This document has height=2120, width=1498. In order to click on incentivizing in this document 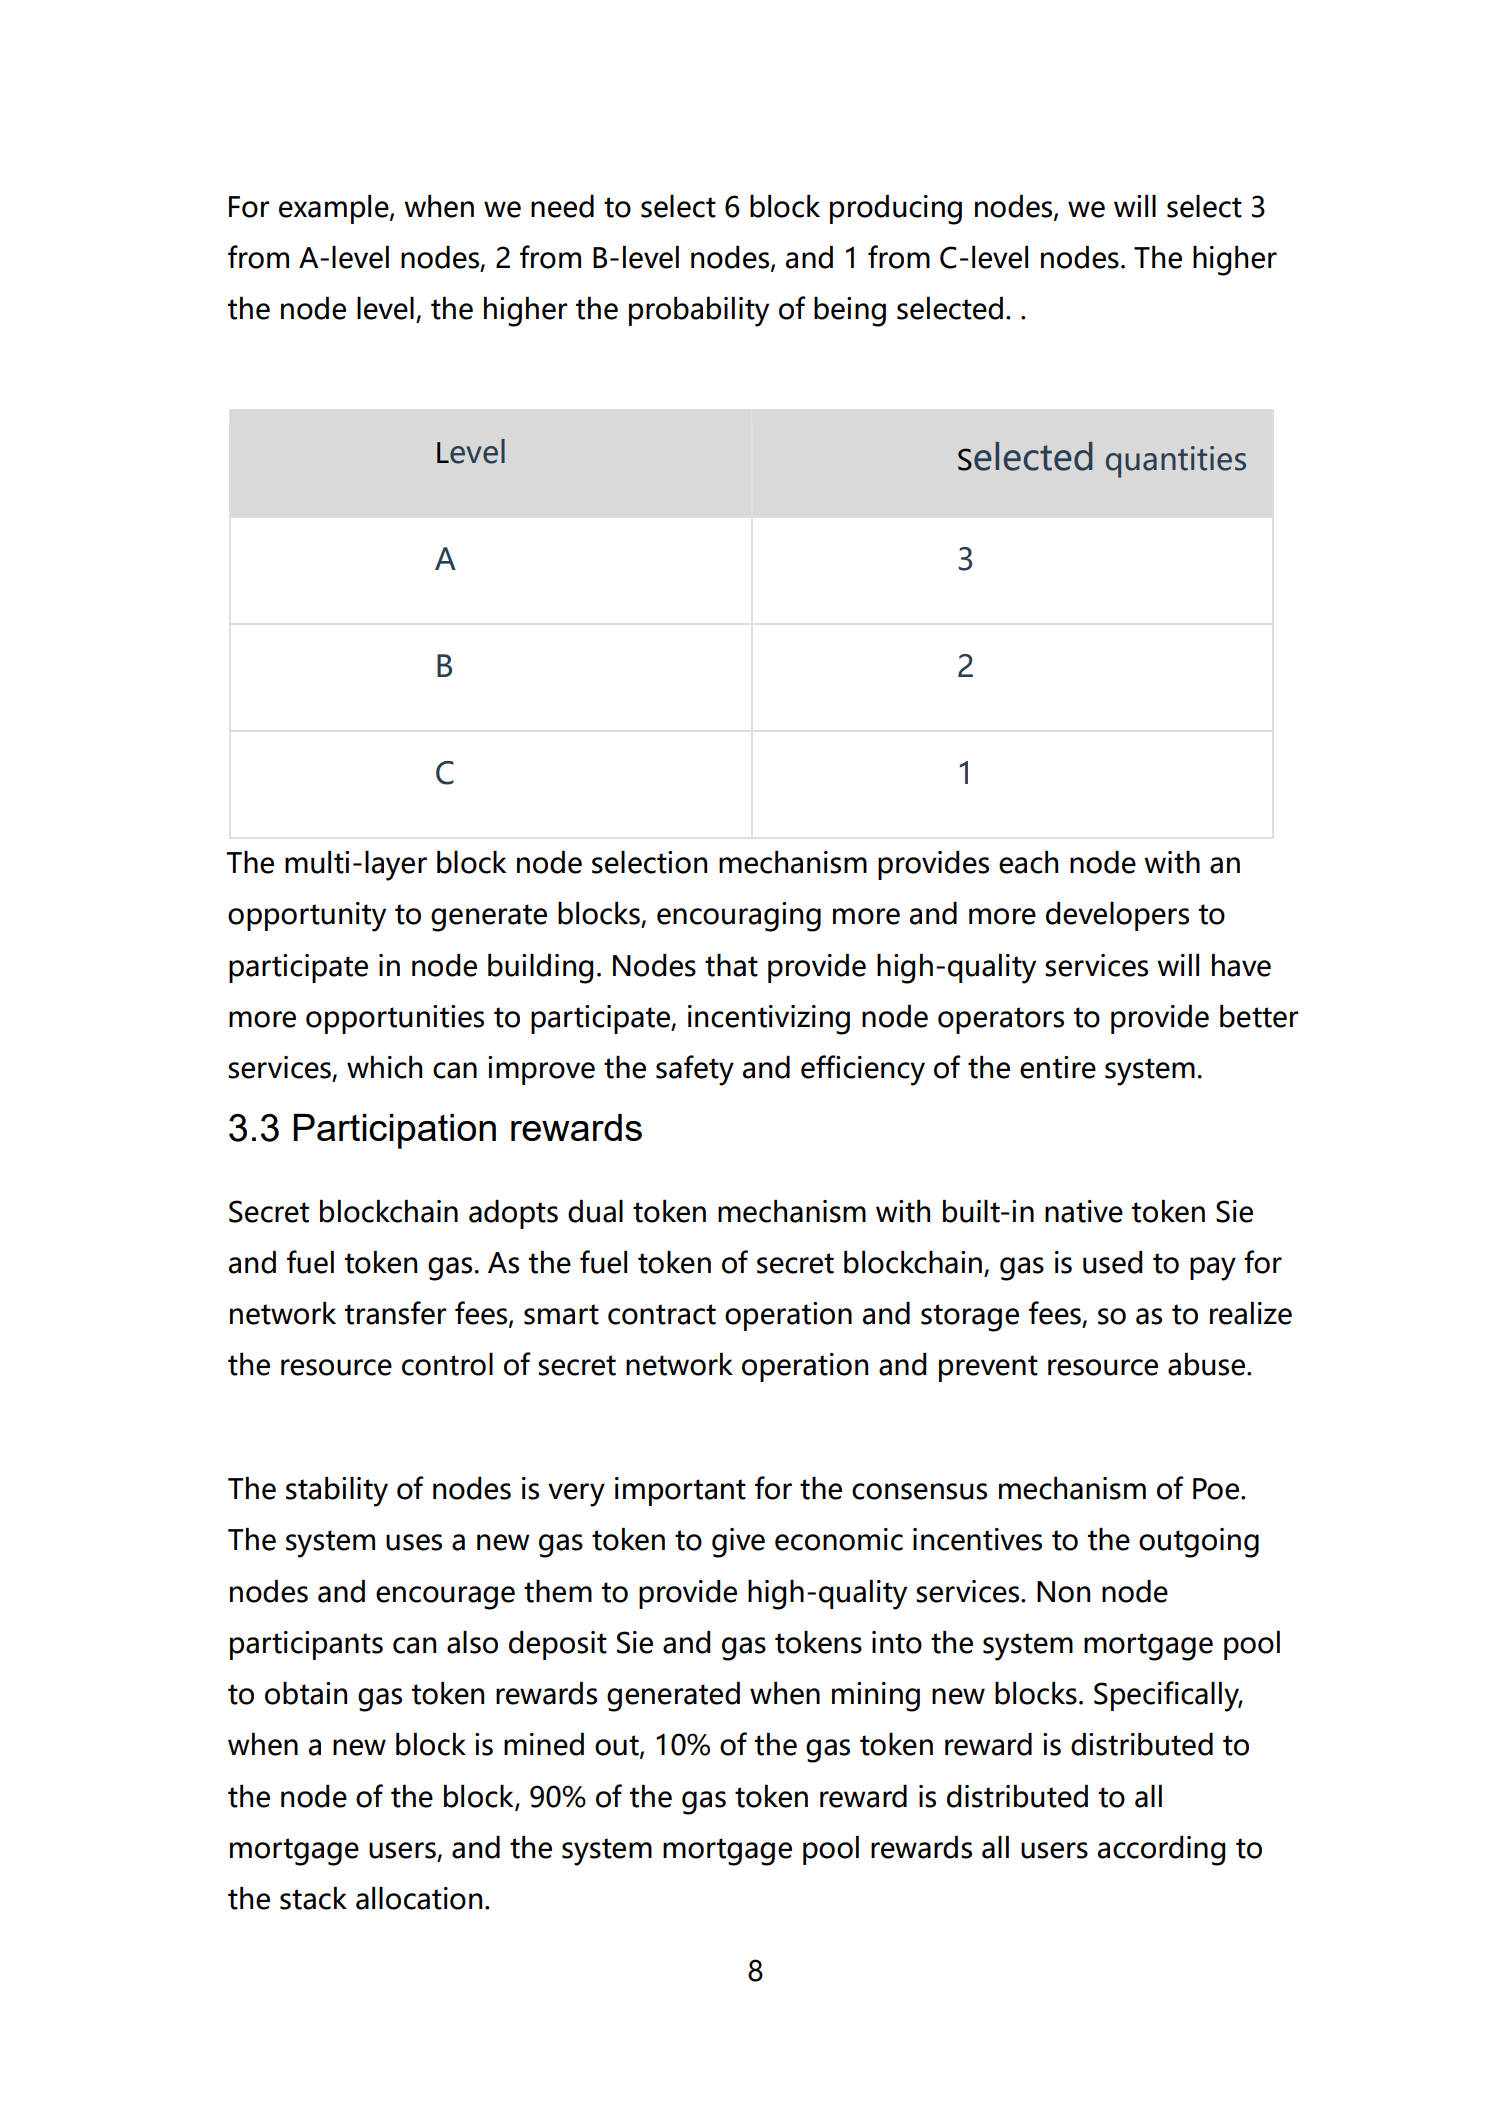, I will do `click(769, 1020)`.
